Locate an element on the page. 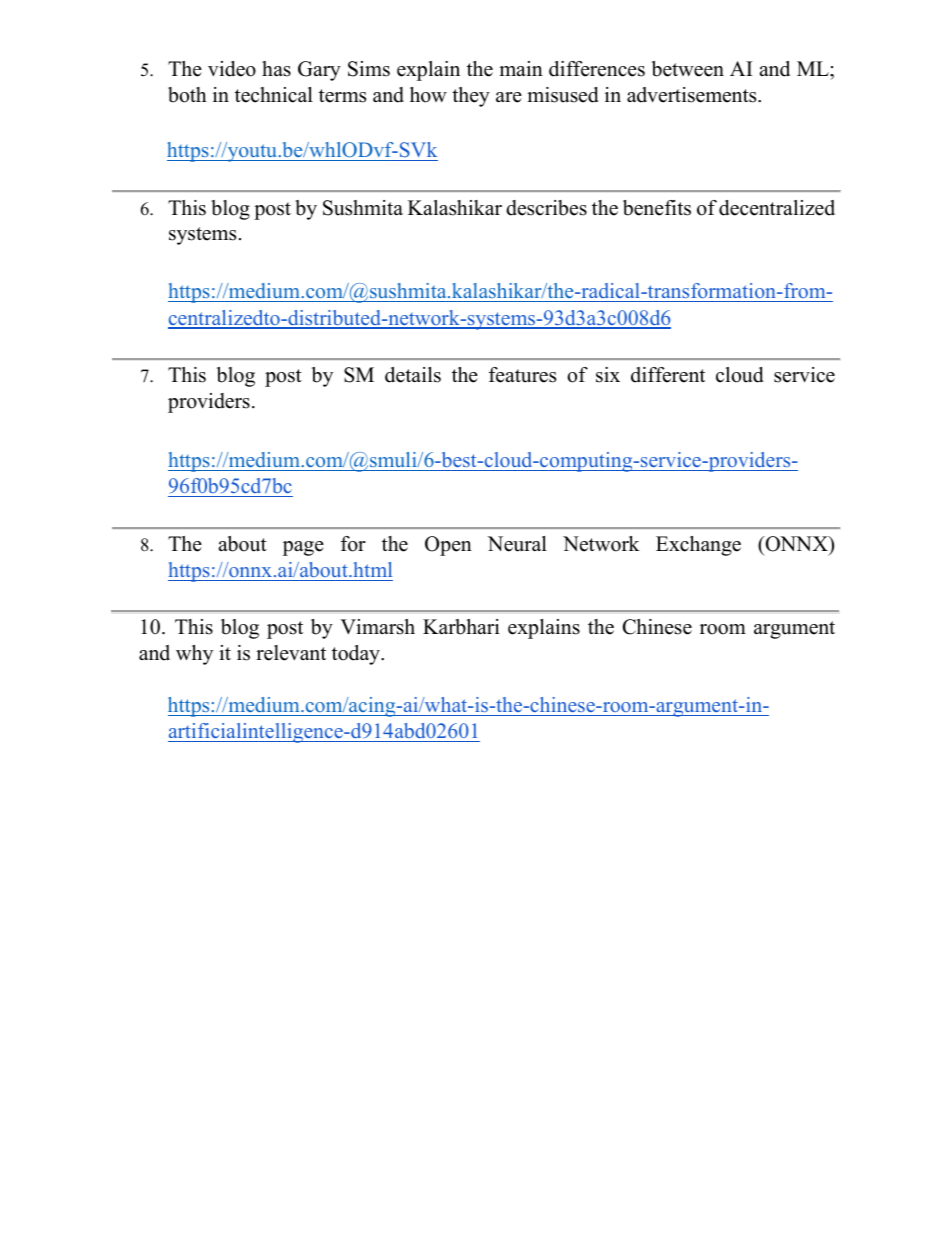  page is located at coordinates (303, 548).
